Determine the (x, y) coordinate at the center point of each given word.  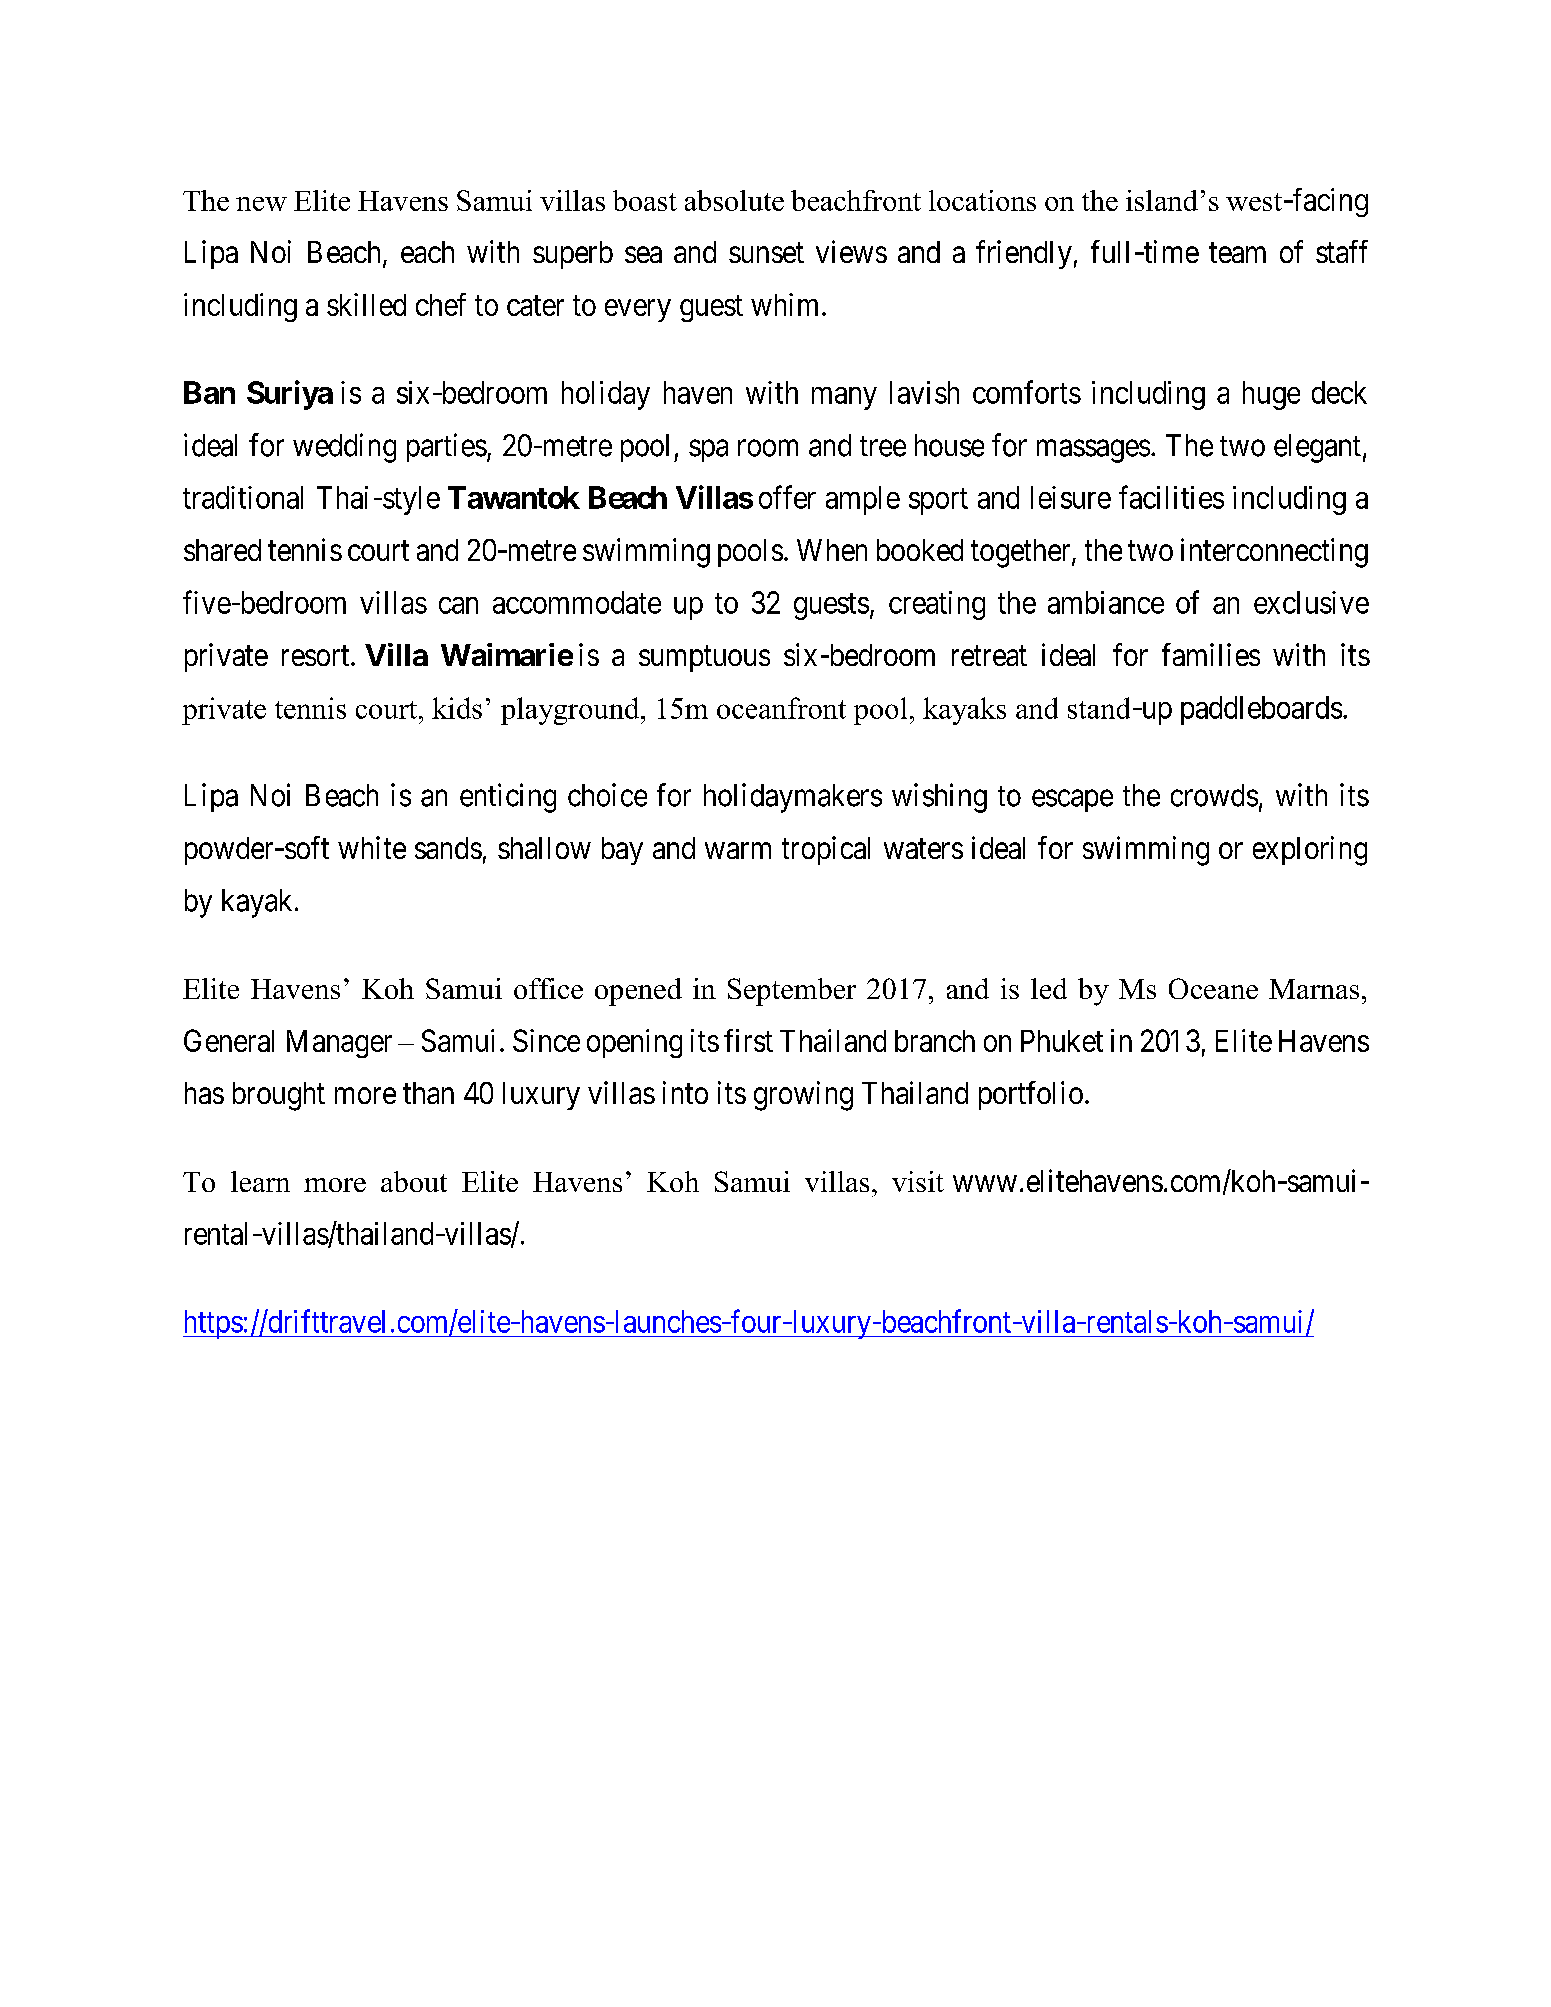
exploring (1310, 851)
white (372, 847)
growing (803, 1096)
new (261, 204)
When (832, 550)
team (1237, 253)
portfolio (1031, 1095)
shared (222, 550)
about (414, 1181)
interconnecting (1274, 553)
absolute (734, 200)
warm (738, 850)
